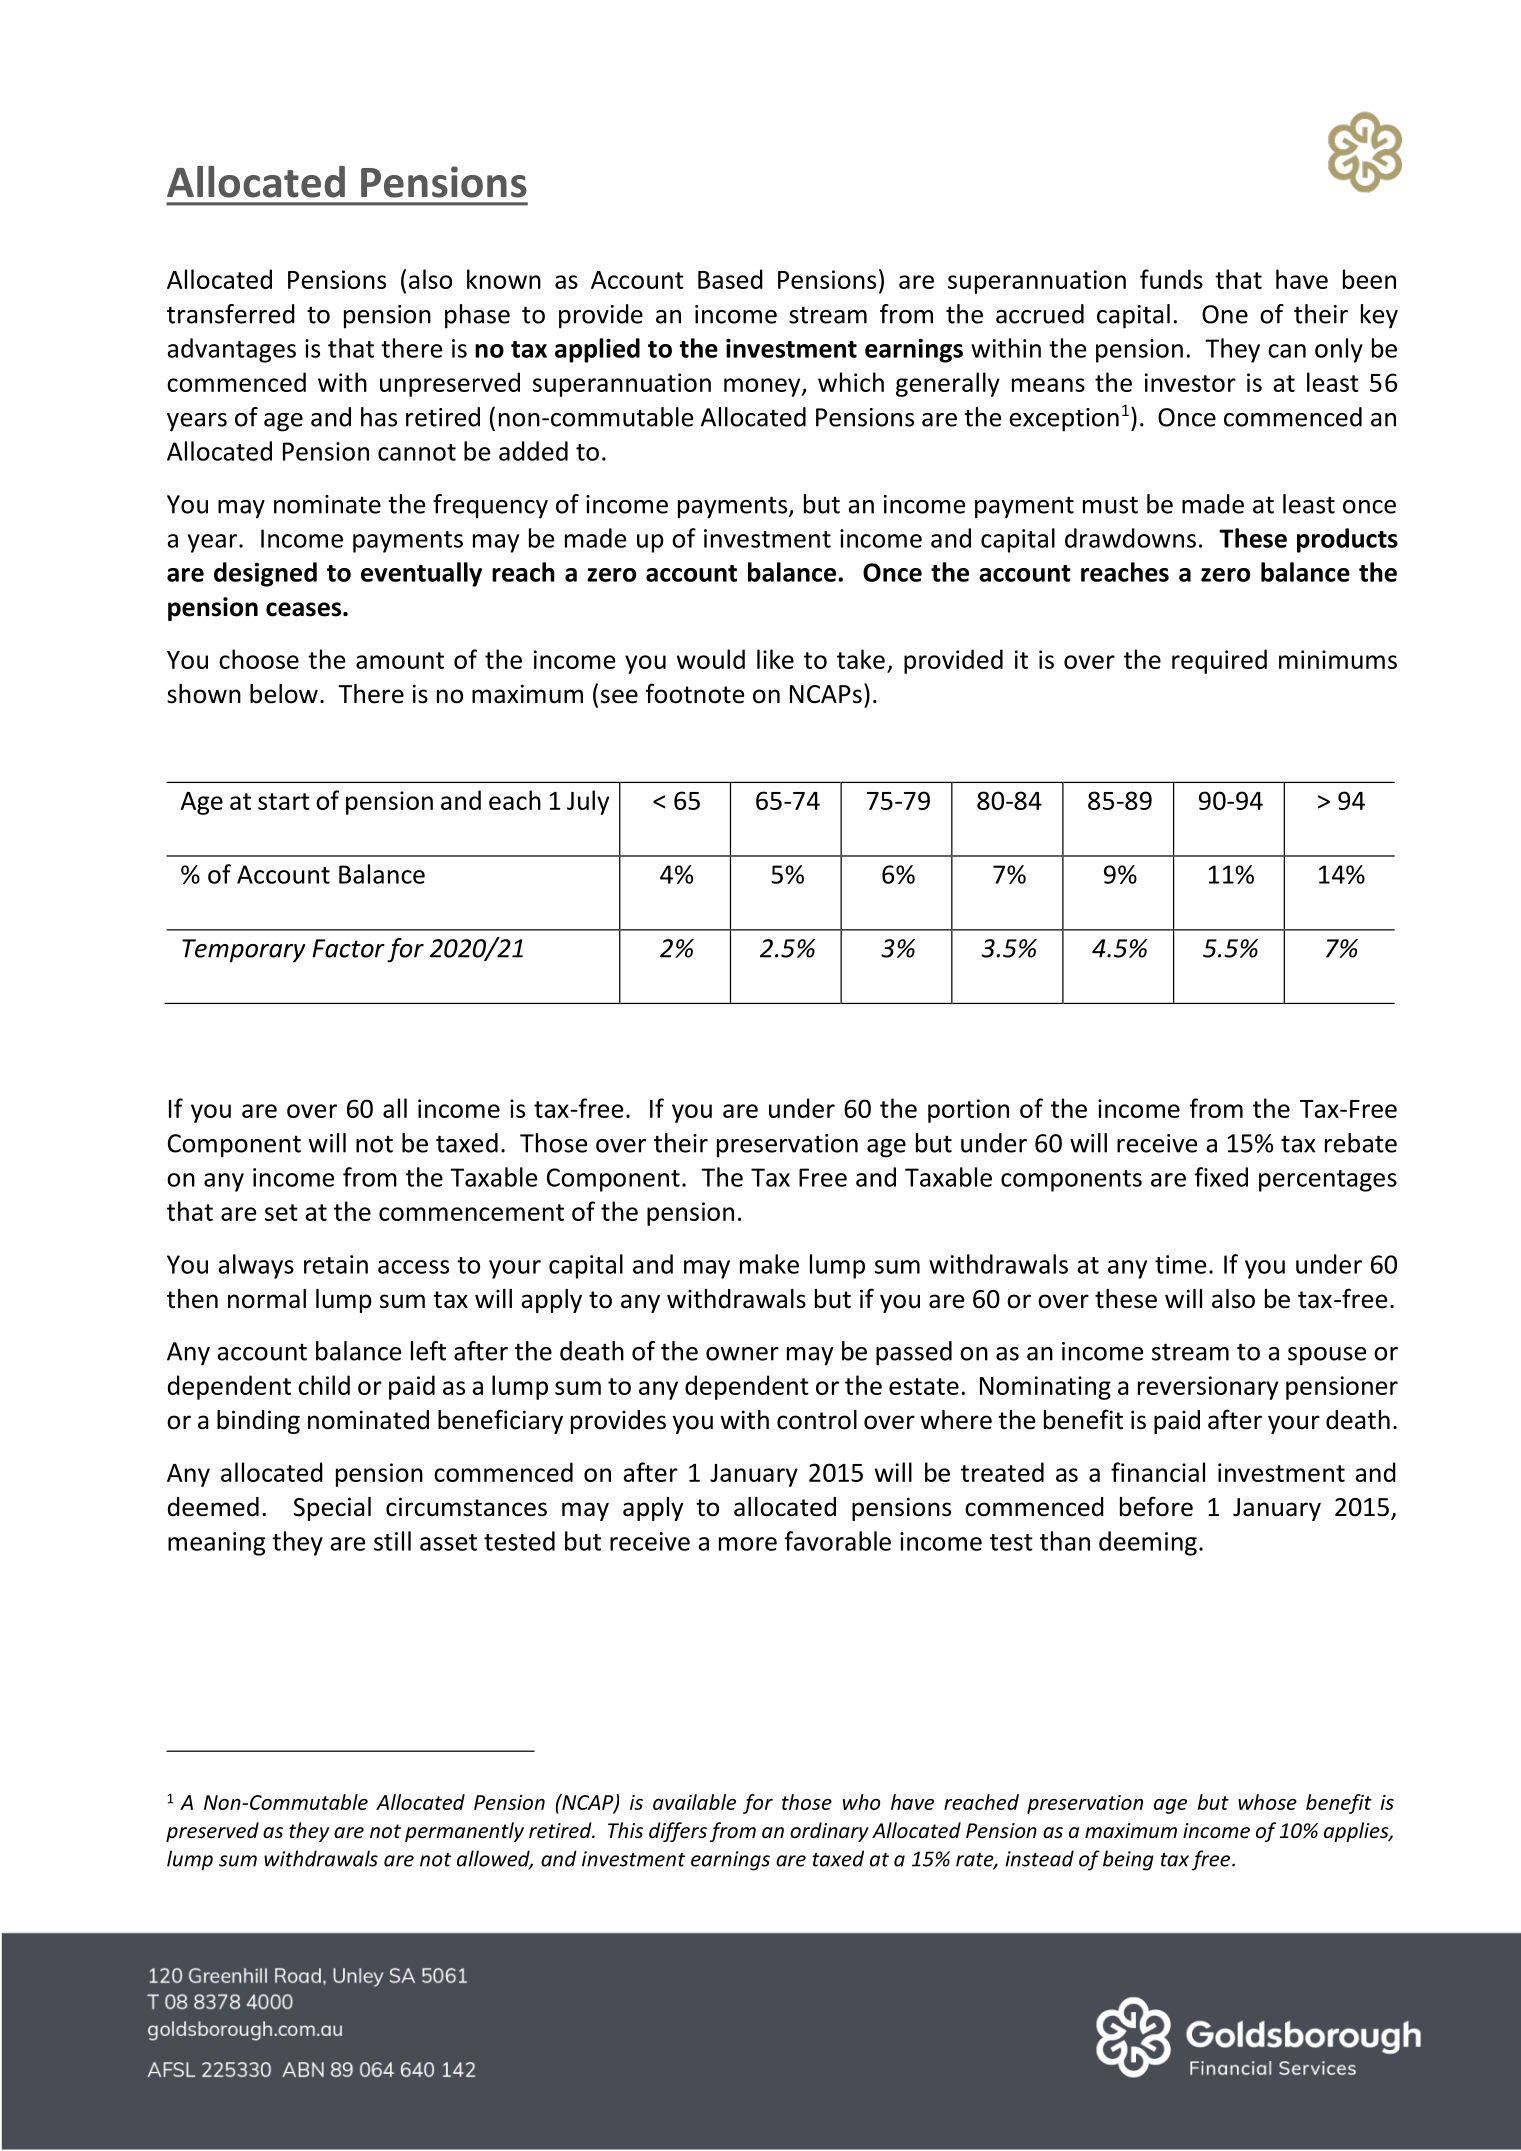 The height and width of the screenshot is (2151, 1521). Describe the element at coordinates (968, 1111) in the screenshot. I see `portion` at that location.
